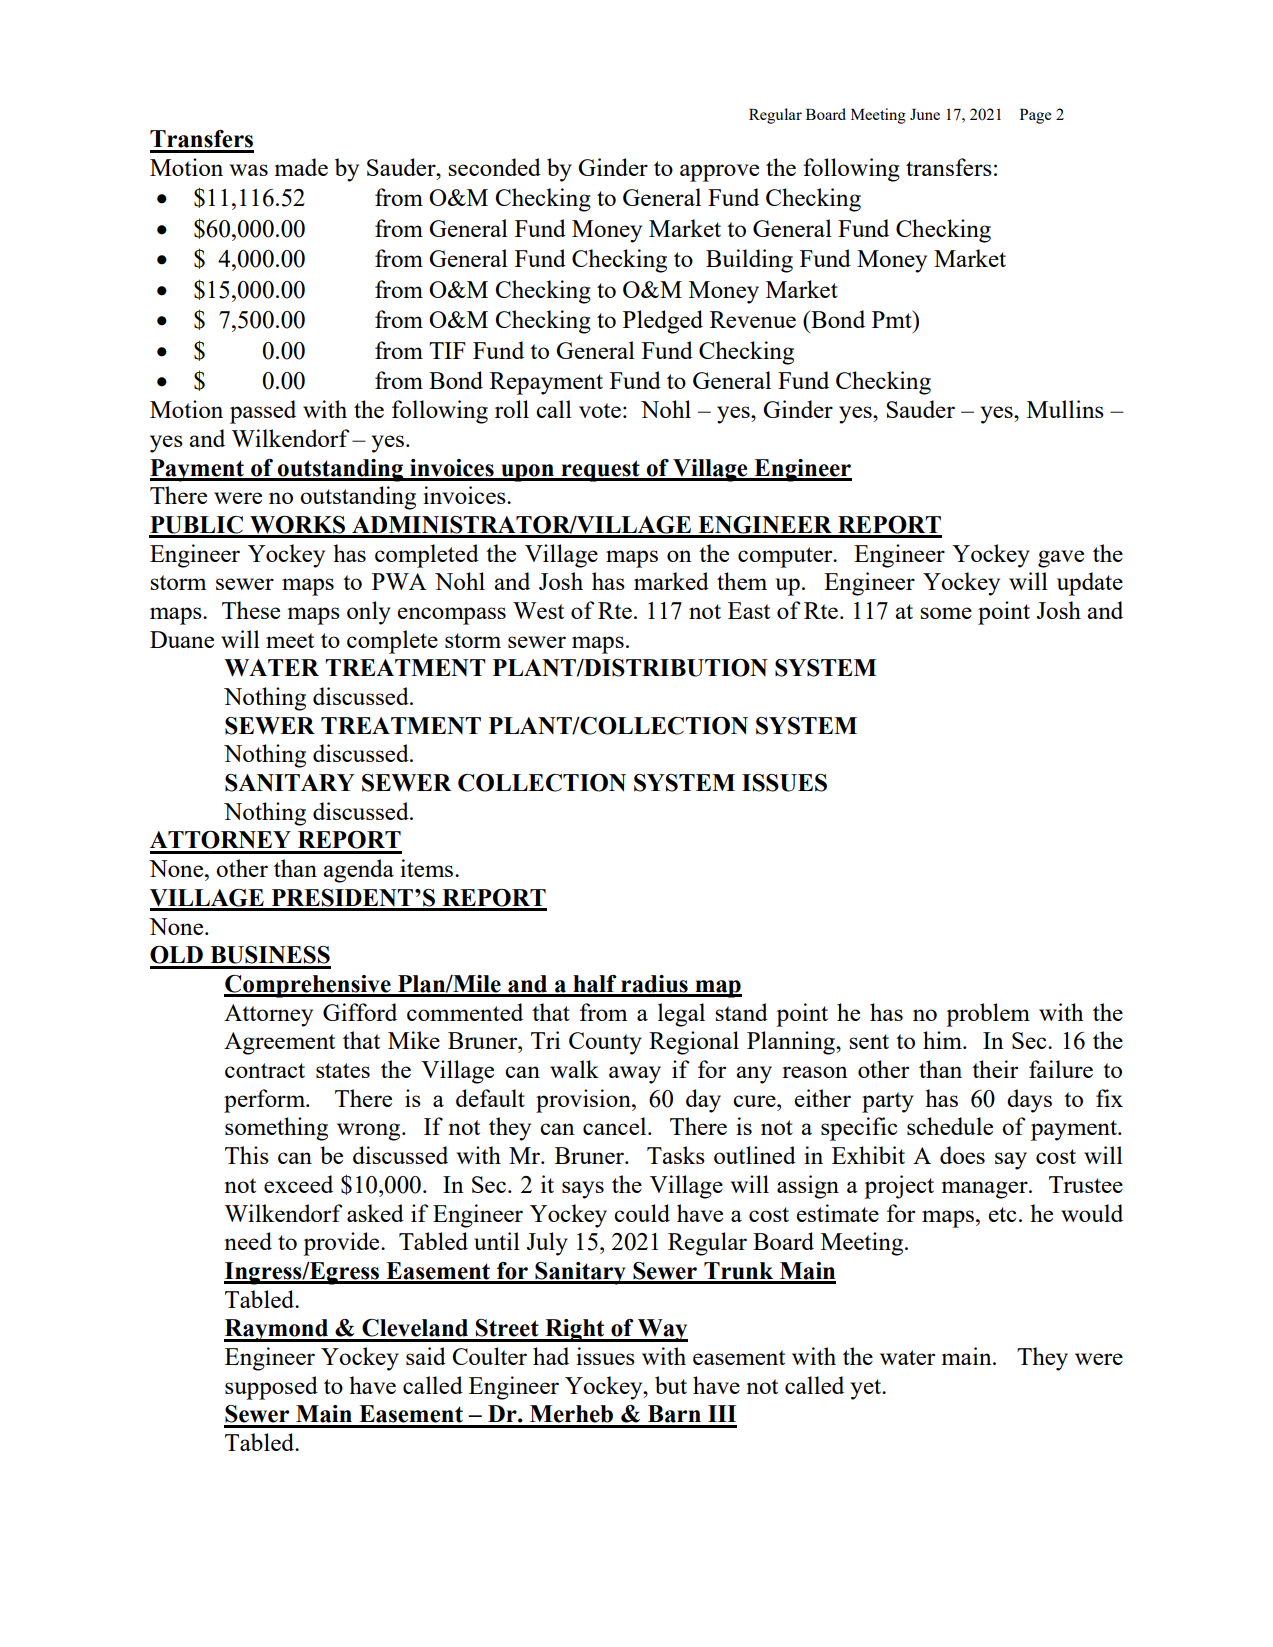 This image has height=1647, width=1273. Describe the element at coordinates (263, 412) in the image. I see `passed` at that location.
